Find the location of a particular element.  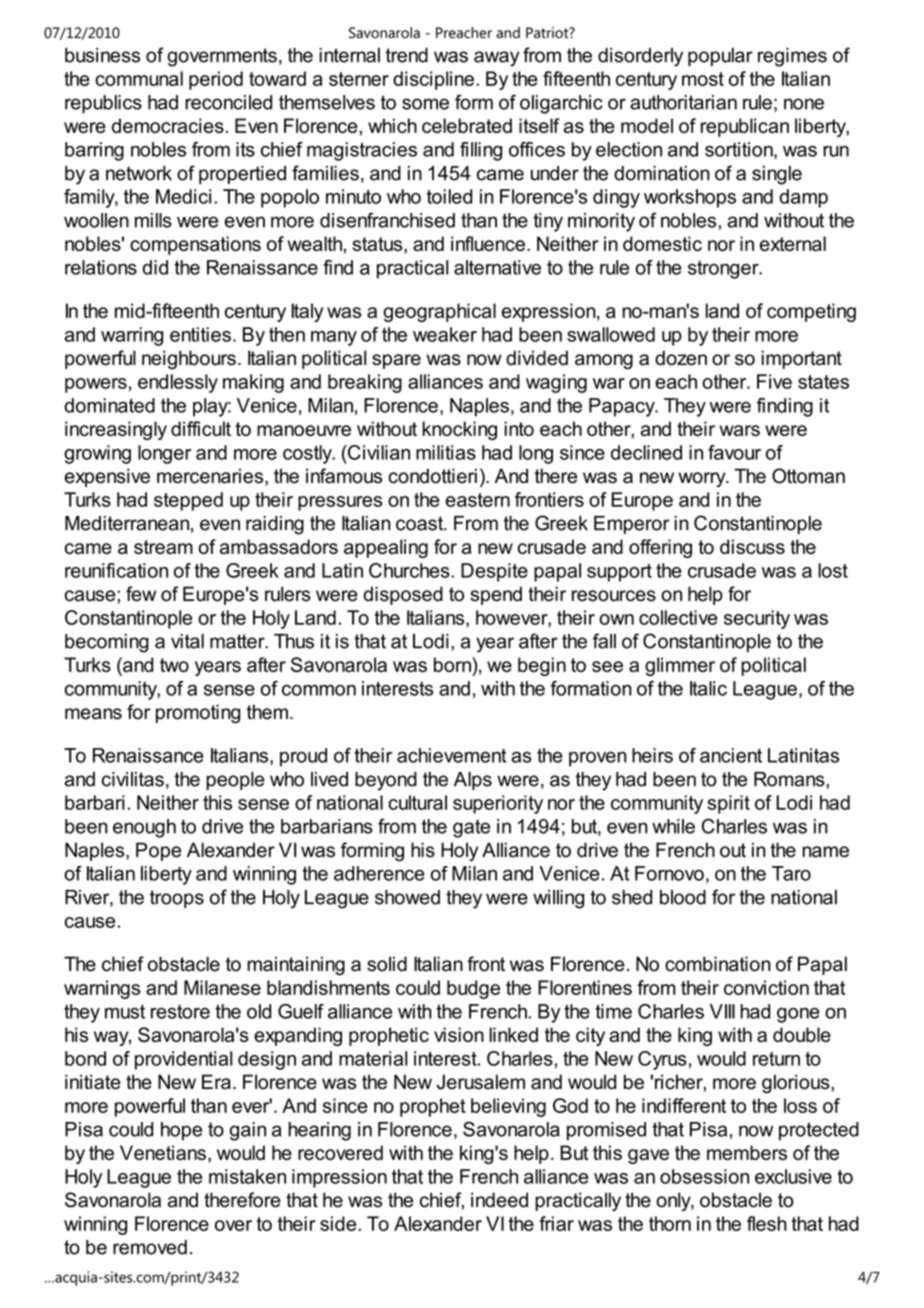

born is located at coordinates (453, 664).
